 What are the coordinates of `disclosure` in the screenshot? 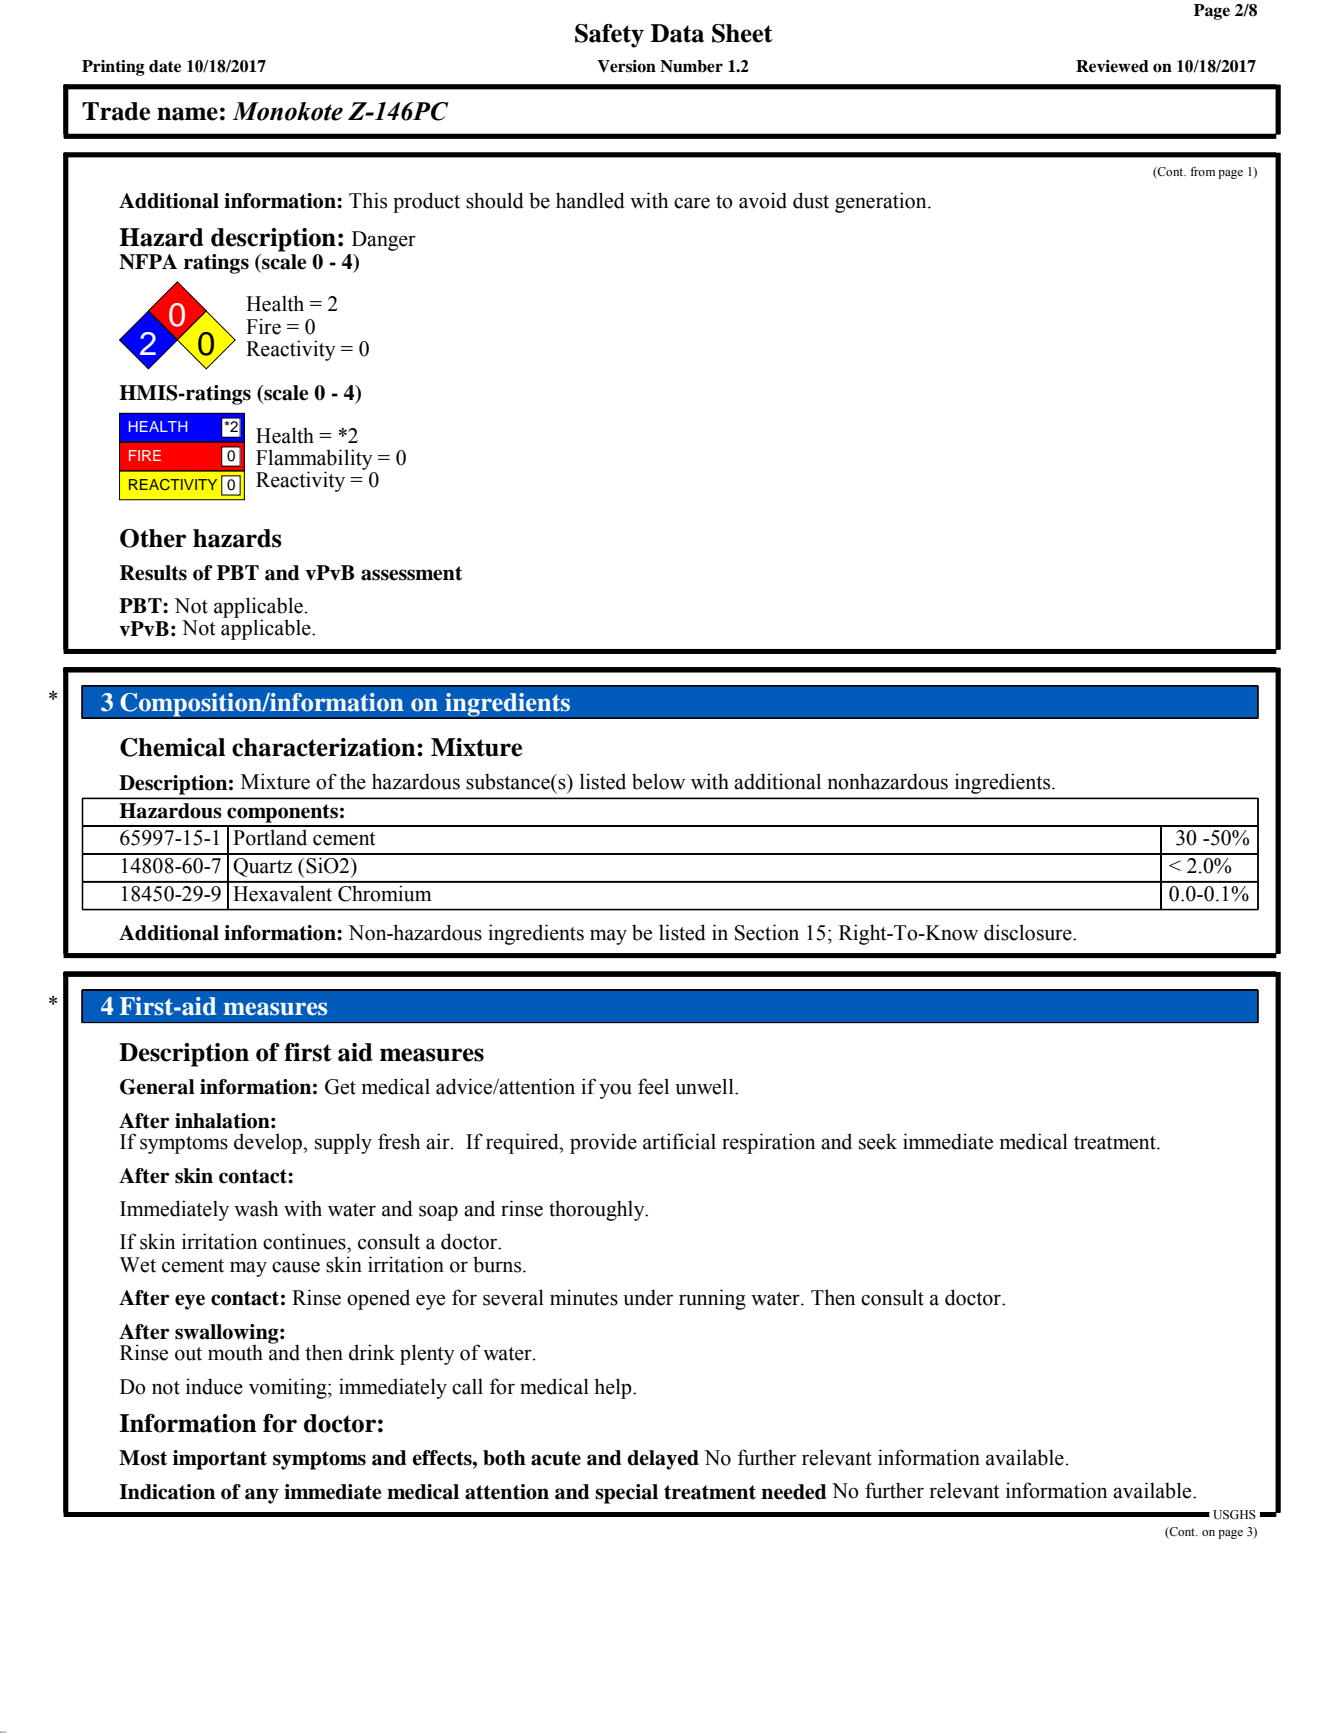 It's located at (1029, 932).
